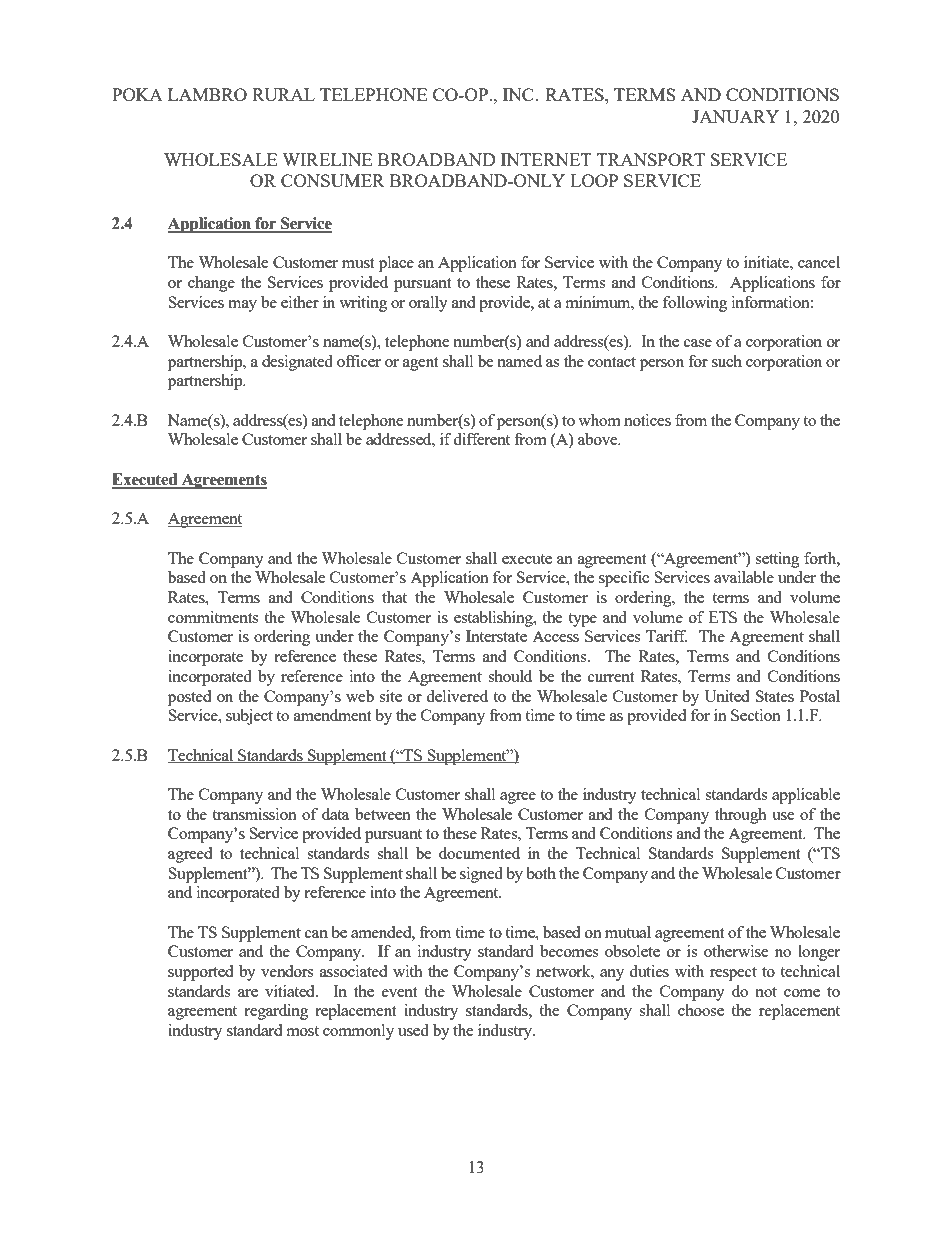 This screenshot has height=1233, width=952. Describe the element at coordinates (283, 94) in the screenshot. I see `RURAL` at that location.
